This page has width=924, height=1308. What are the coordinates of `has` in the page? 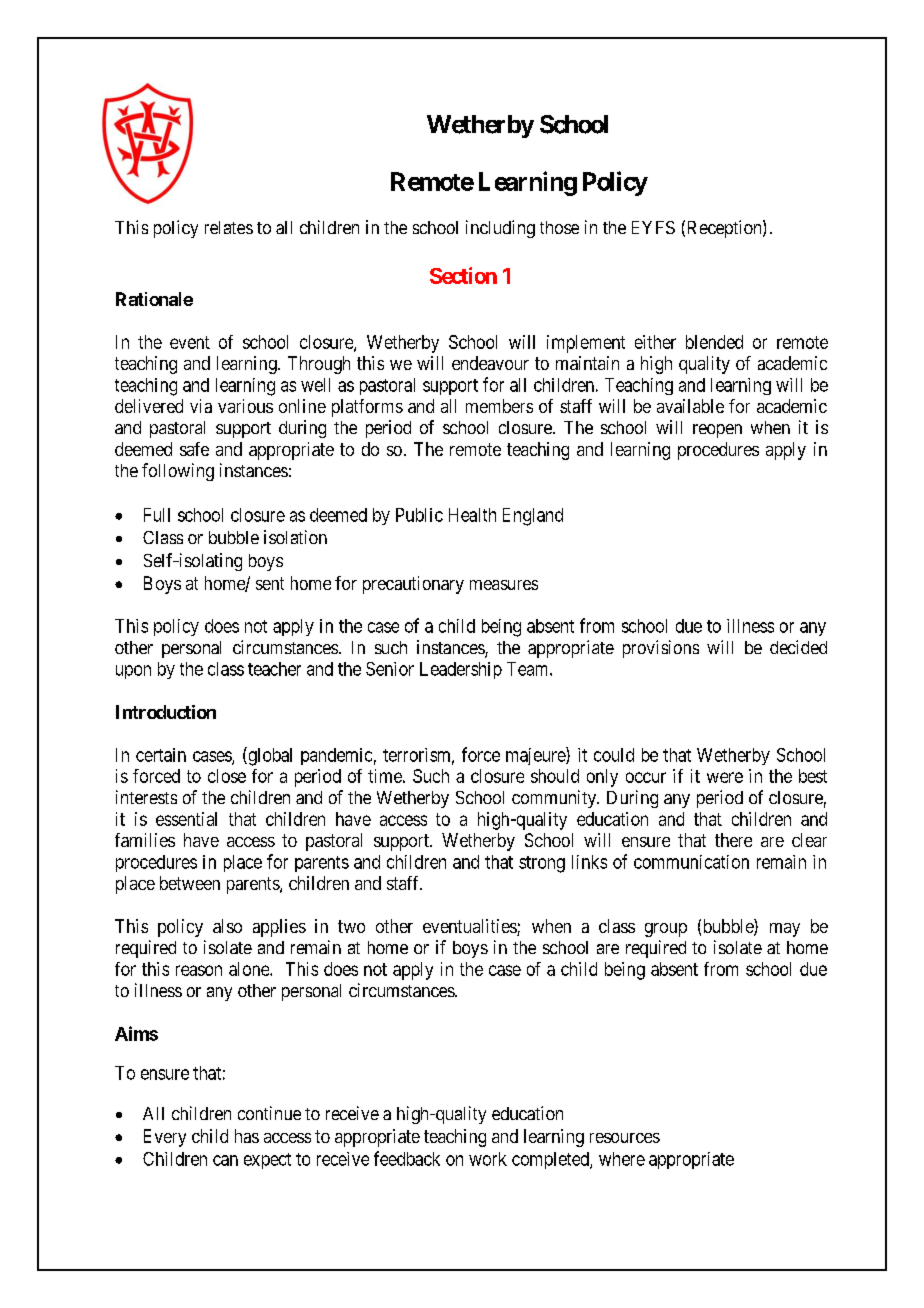 It's located at (247, 1136).
